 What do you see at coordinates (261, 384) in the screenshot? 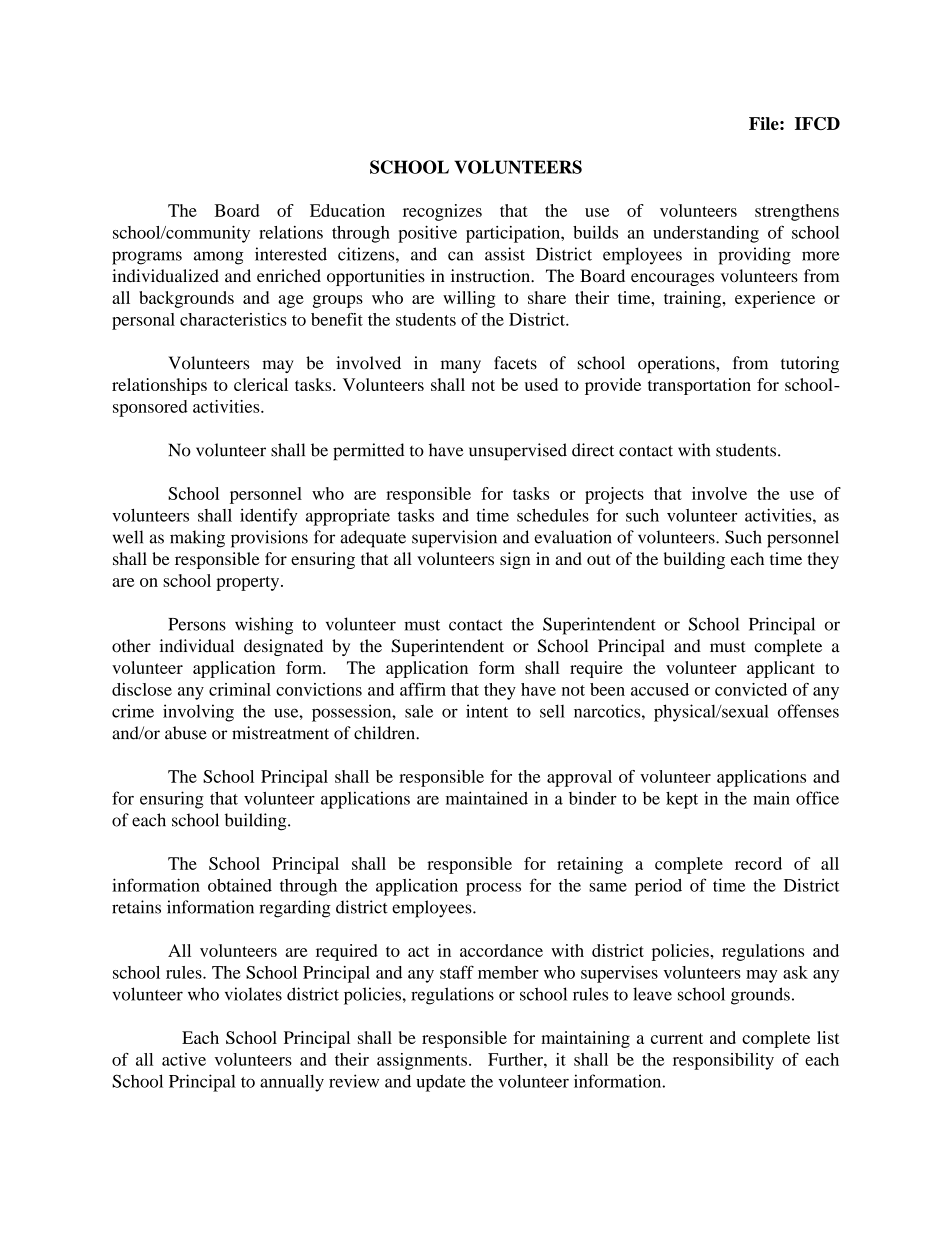
I see `clerical` at bounding box center [261, 384].
